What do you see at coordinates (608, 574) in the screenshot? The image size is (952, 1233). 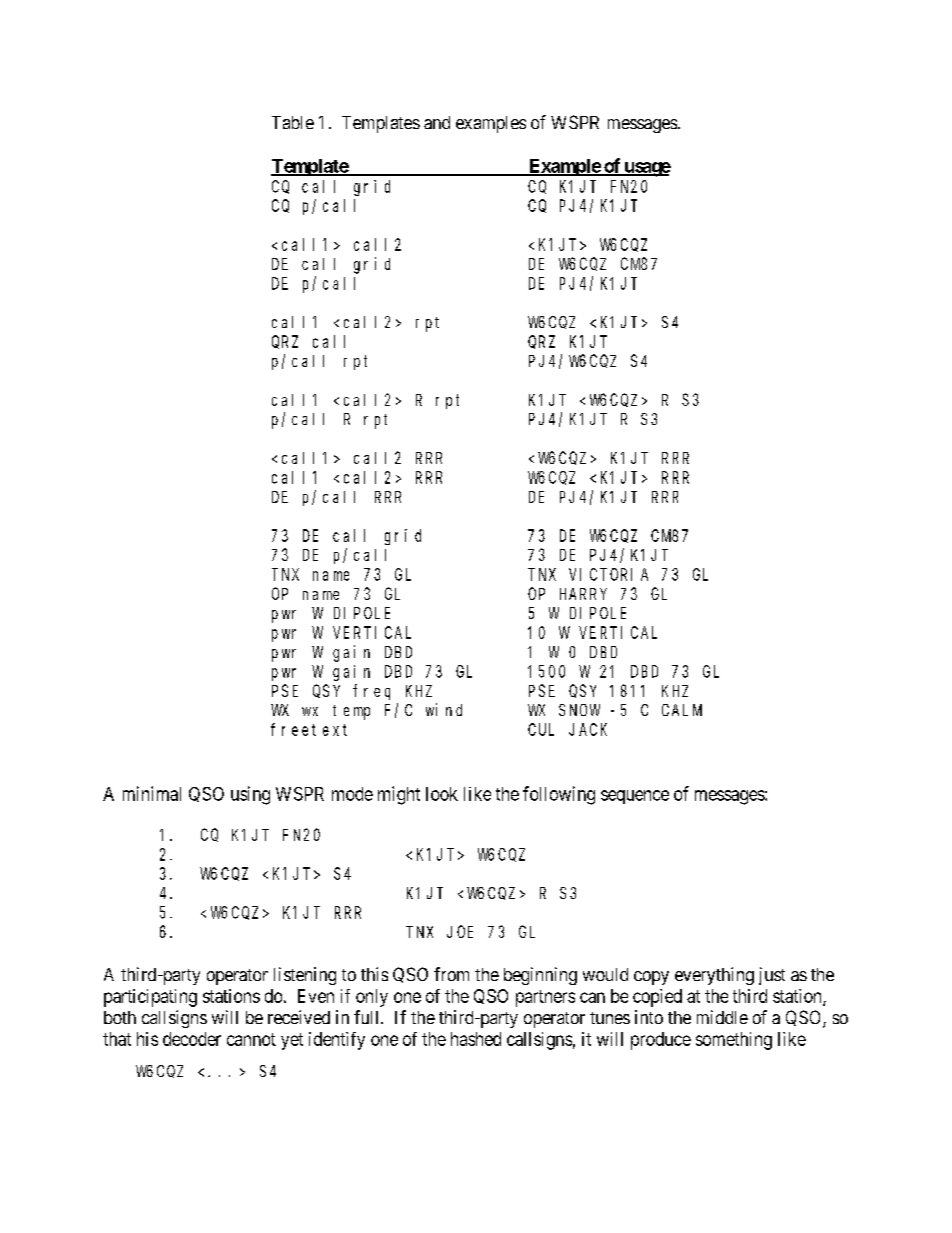 I see `VICTORIA` at bounding box center [608, 574].
